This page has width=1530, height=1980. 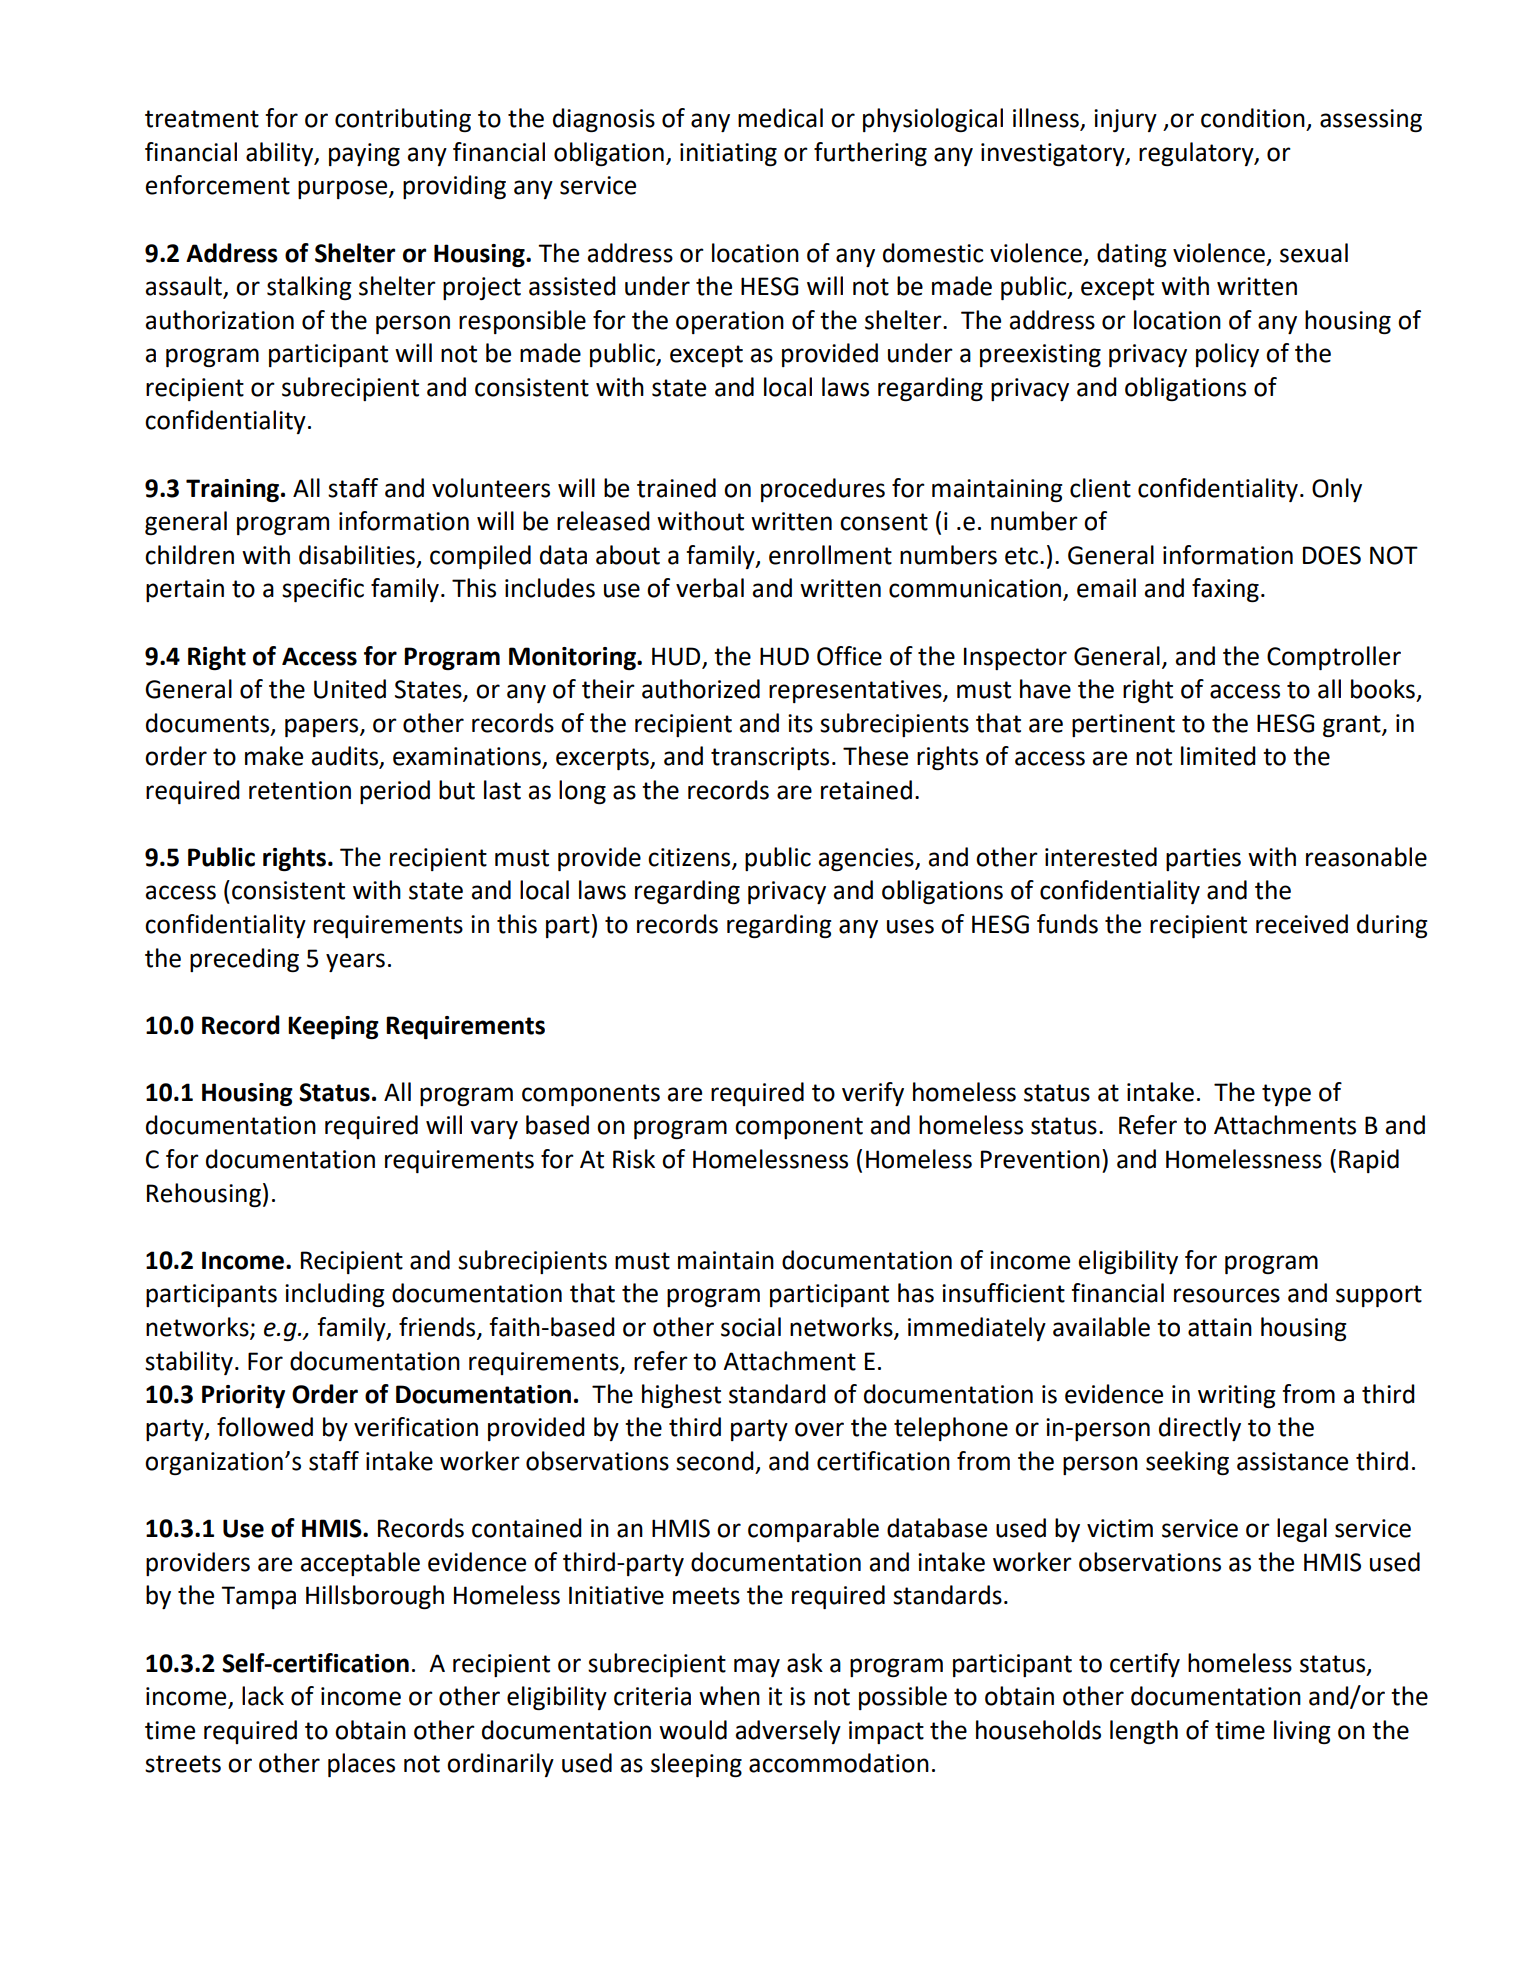 I want to click on uses, so click(x=910, y=926).
